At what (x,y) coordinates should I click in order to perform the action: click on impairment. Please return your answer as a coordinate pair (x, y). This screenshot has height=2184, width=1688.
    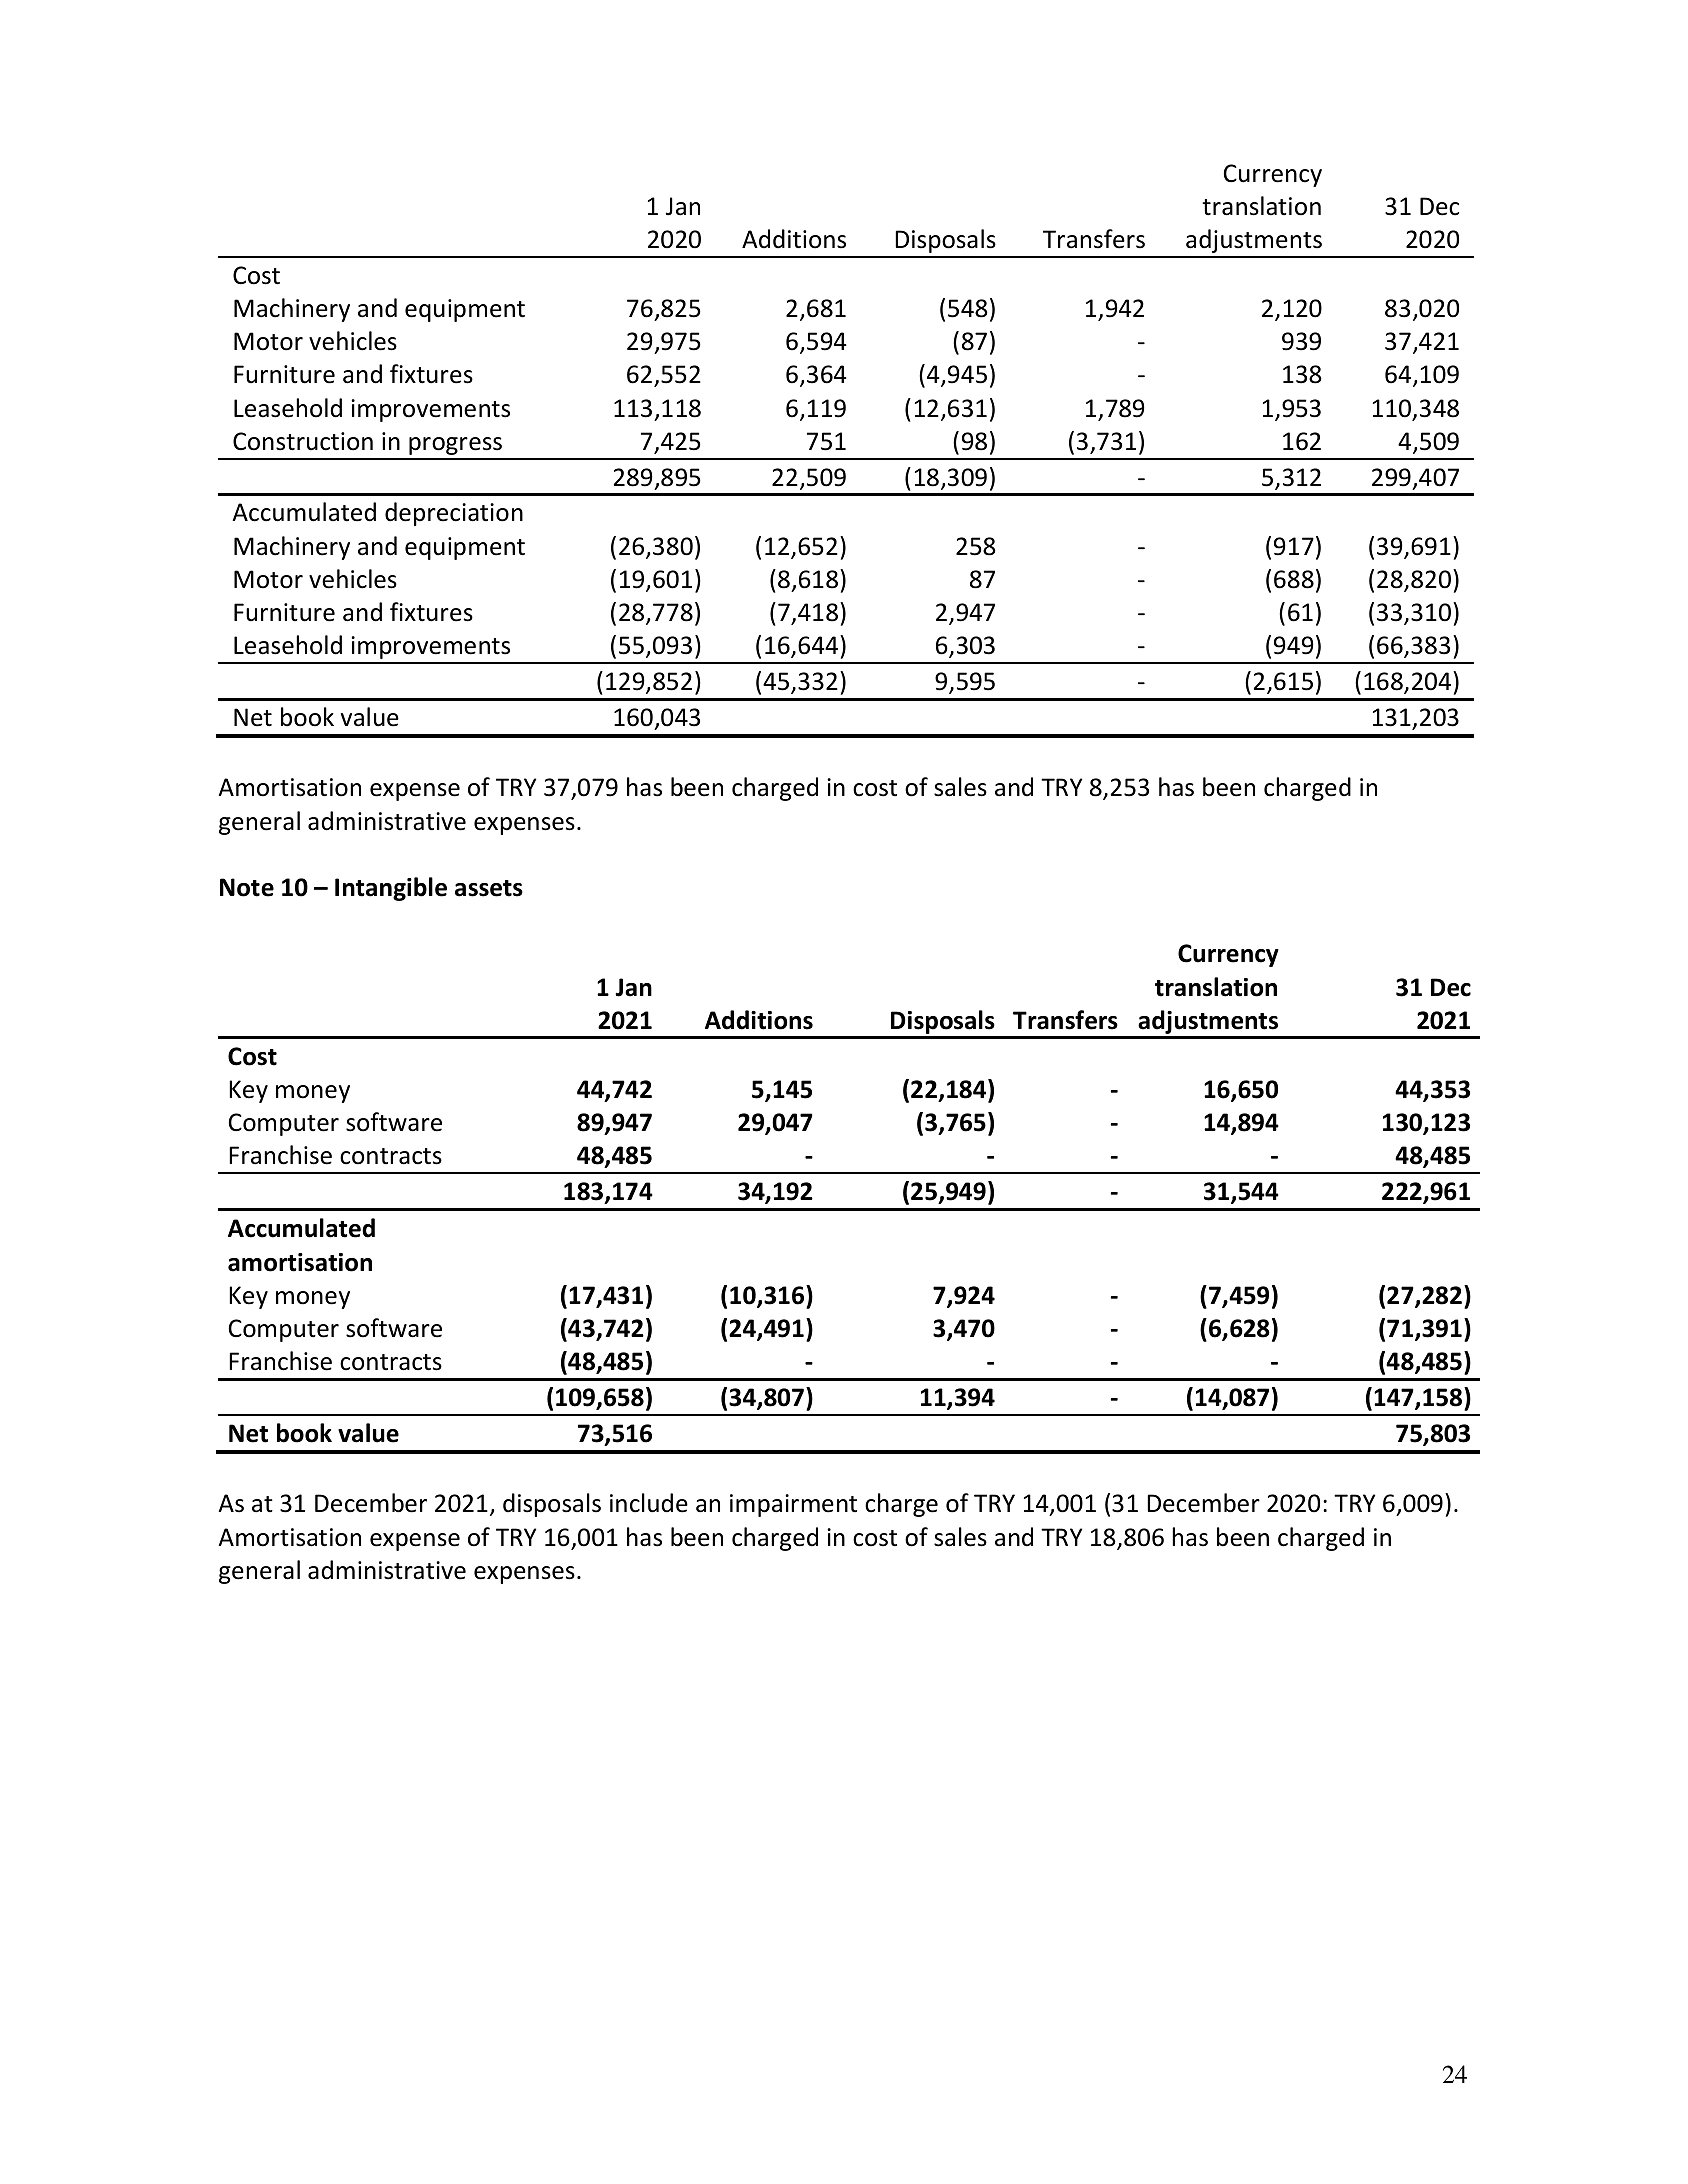
    Looking at the image, I should click on (793, 1505).
